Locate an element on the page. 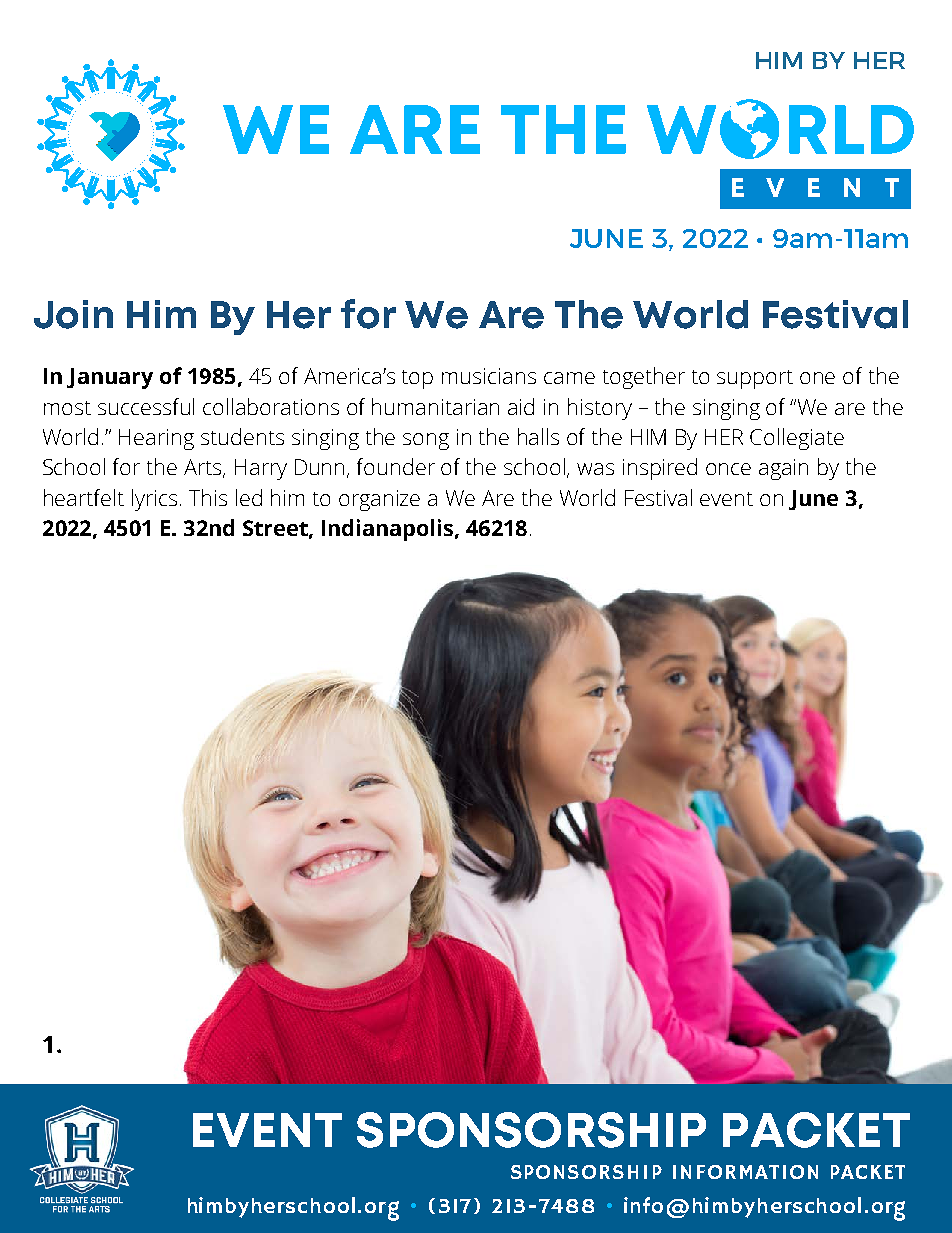 Image resolution: width=952 pixels, height=1233 pixels. Collegiate is located at coordinates (797, 439).
